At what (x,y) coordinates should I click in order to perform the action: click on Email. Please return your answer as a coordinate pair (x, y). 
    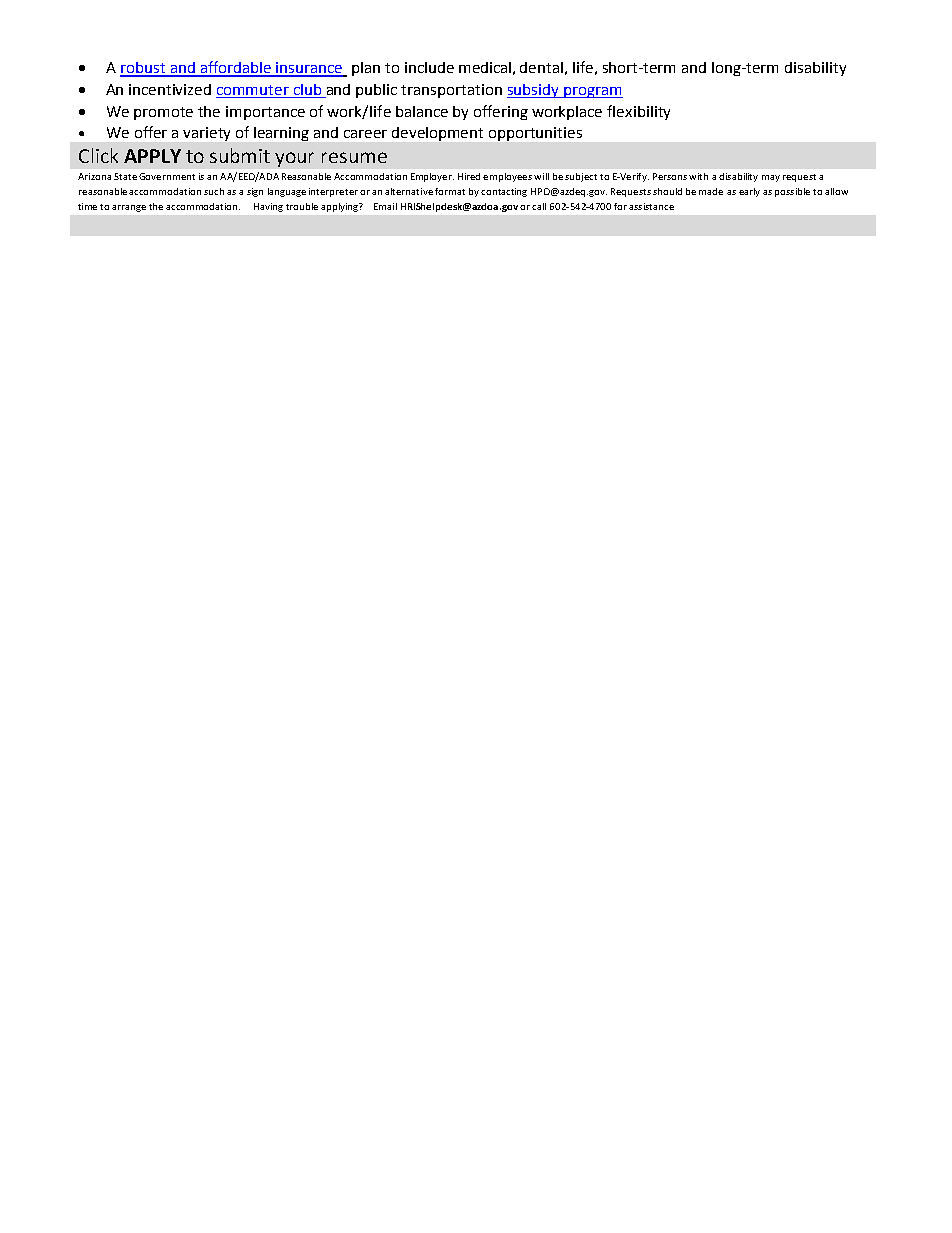
    Looking at the image, I should click on (385, 206).
